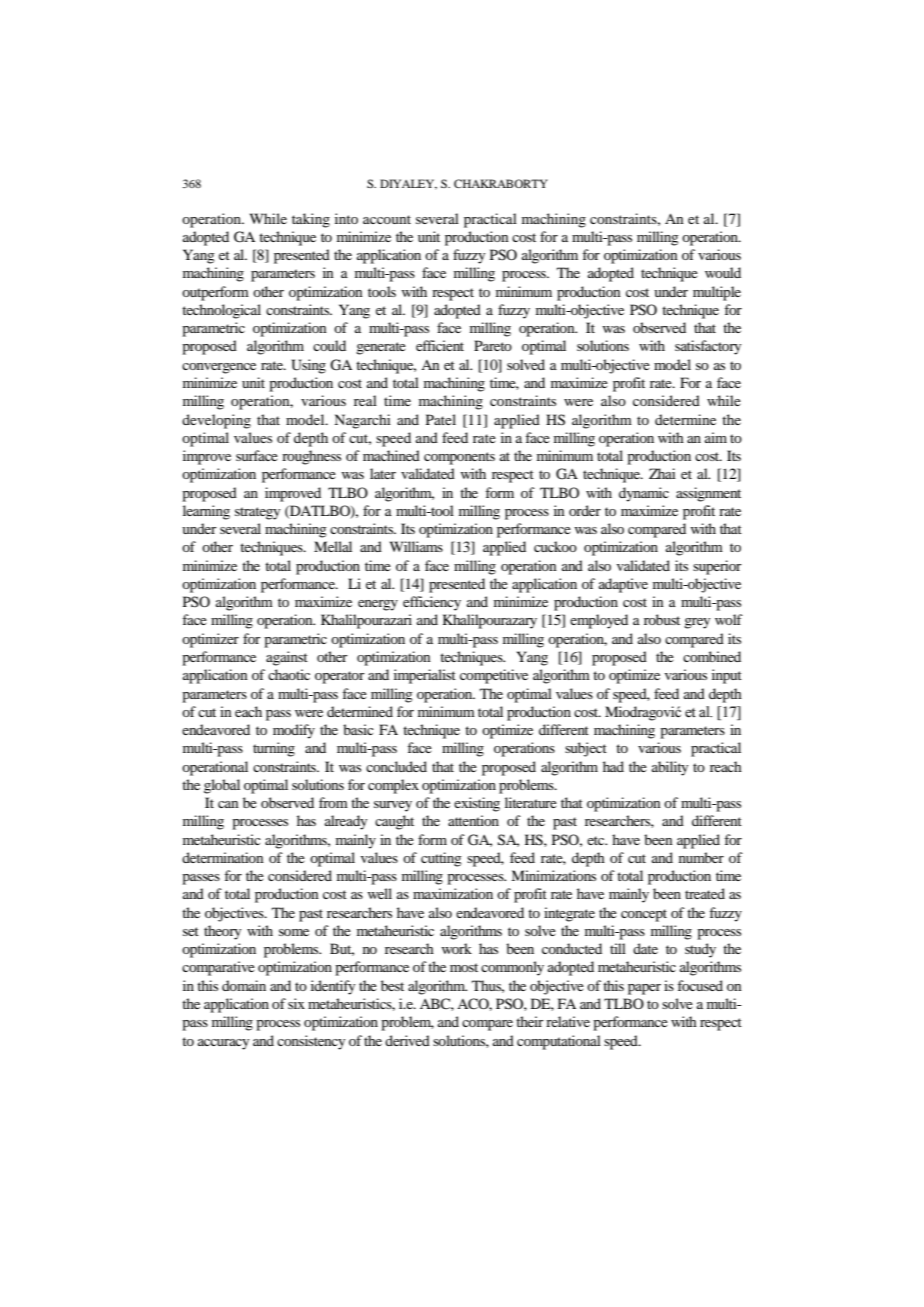 The height and width of the document is (1307, 924). I want to click on CHAKRABORTY, so click(501, 183).
